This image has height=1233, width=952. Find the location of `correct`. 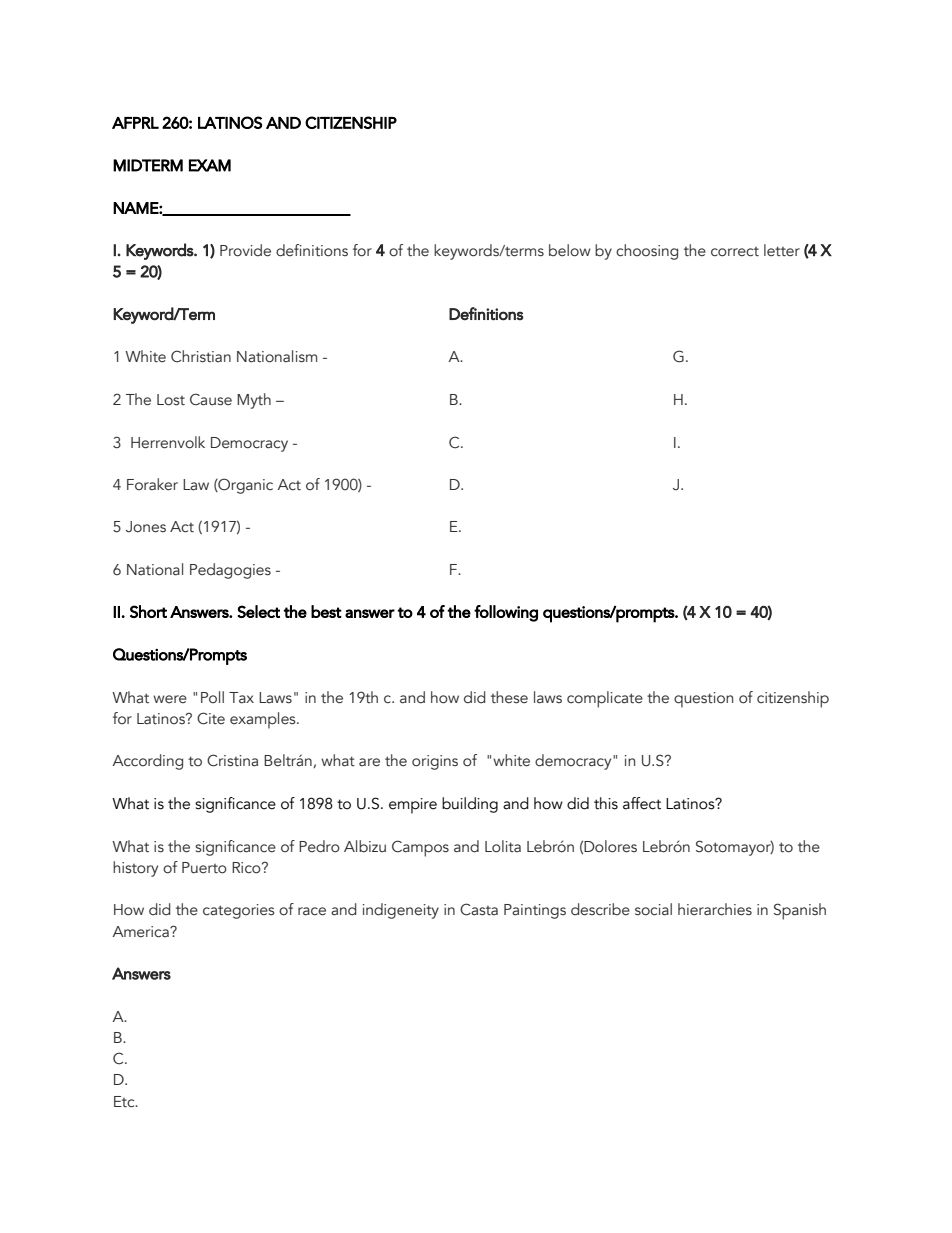

correct is located at coordinates (735, 252).
